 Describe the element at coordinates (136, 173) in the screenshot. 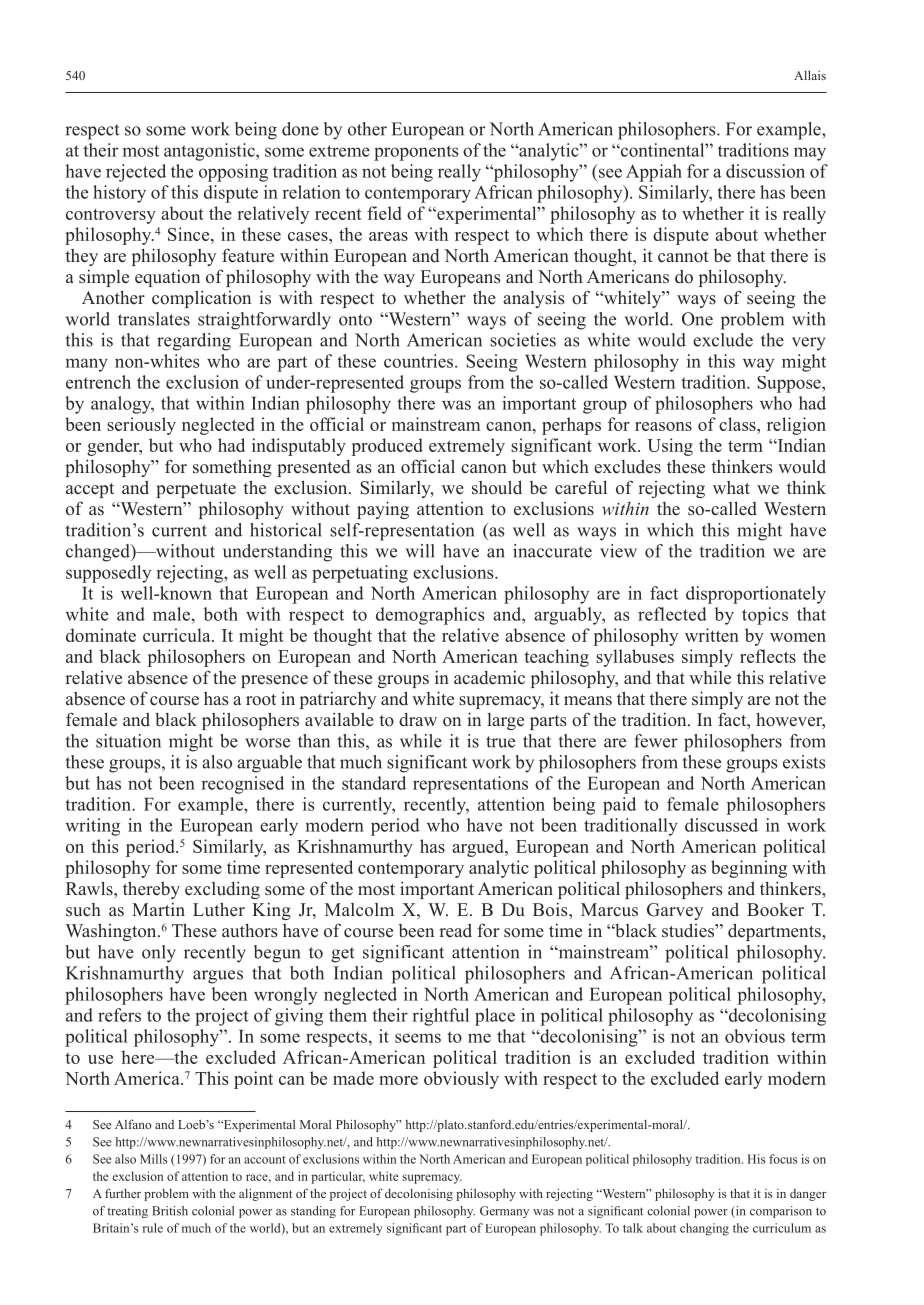

I see `rejected` at that location.
